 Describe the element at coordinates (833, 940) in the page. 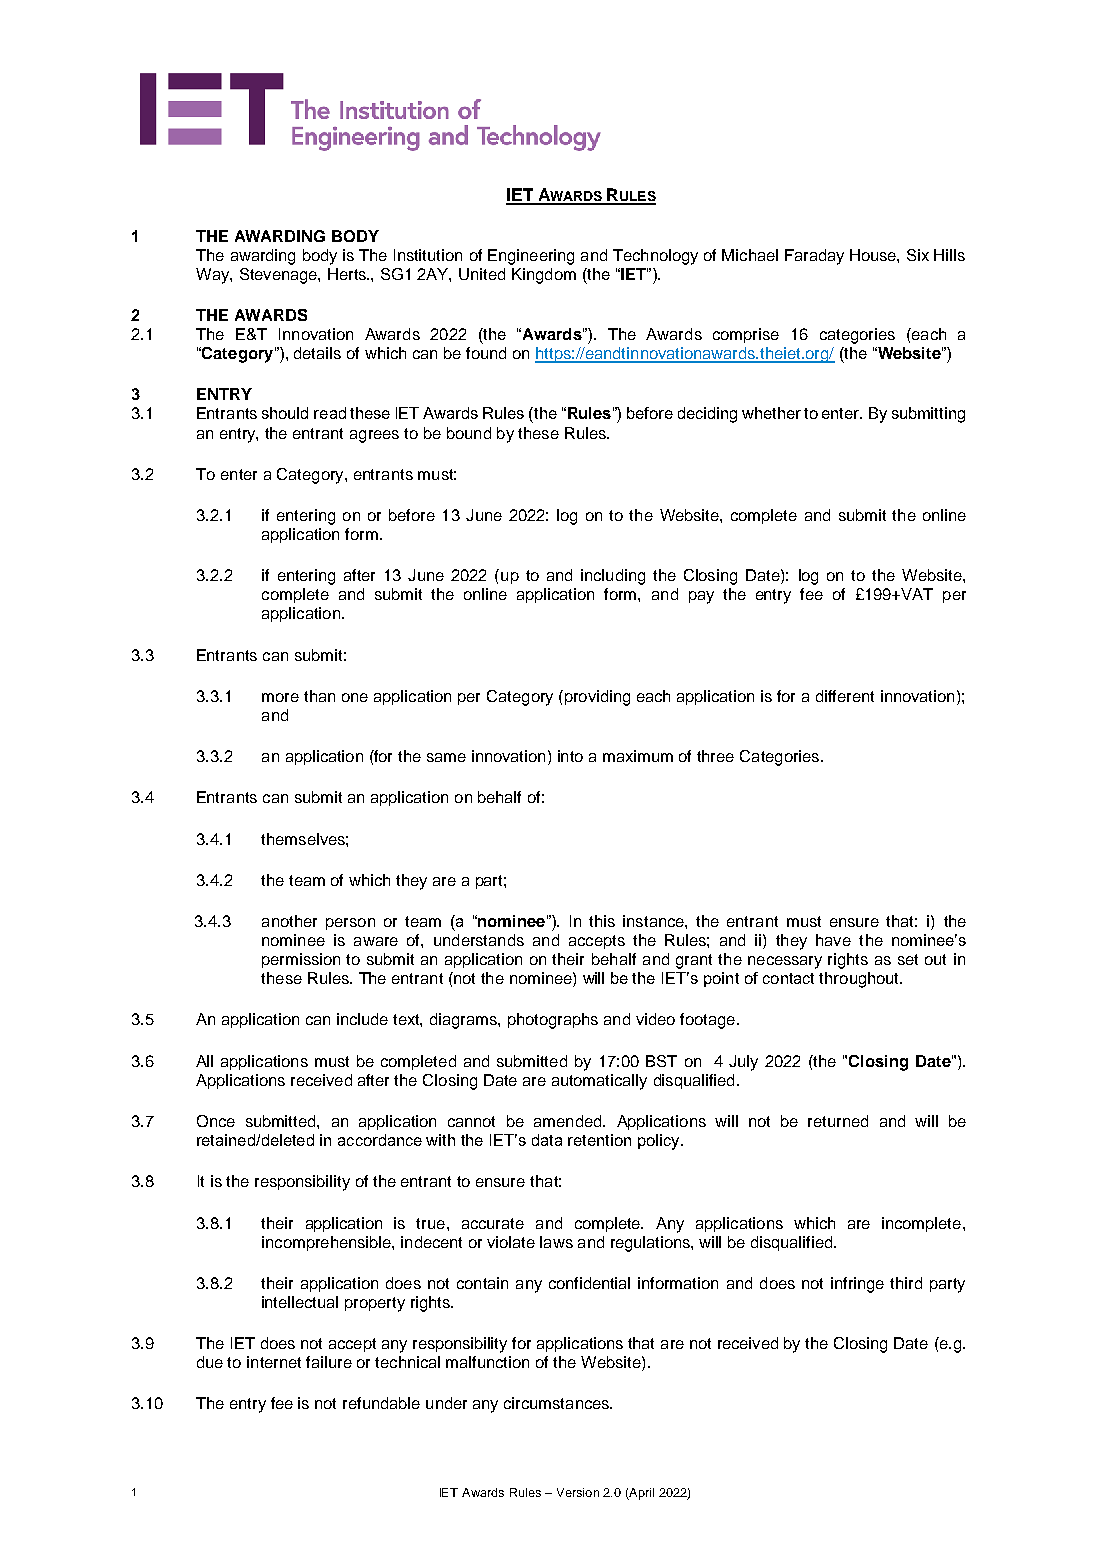

I see `have` at that location.
